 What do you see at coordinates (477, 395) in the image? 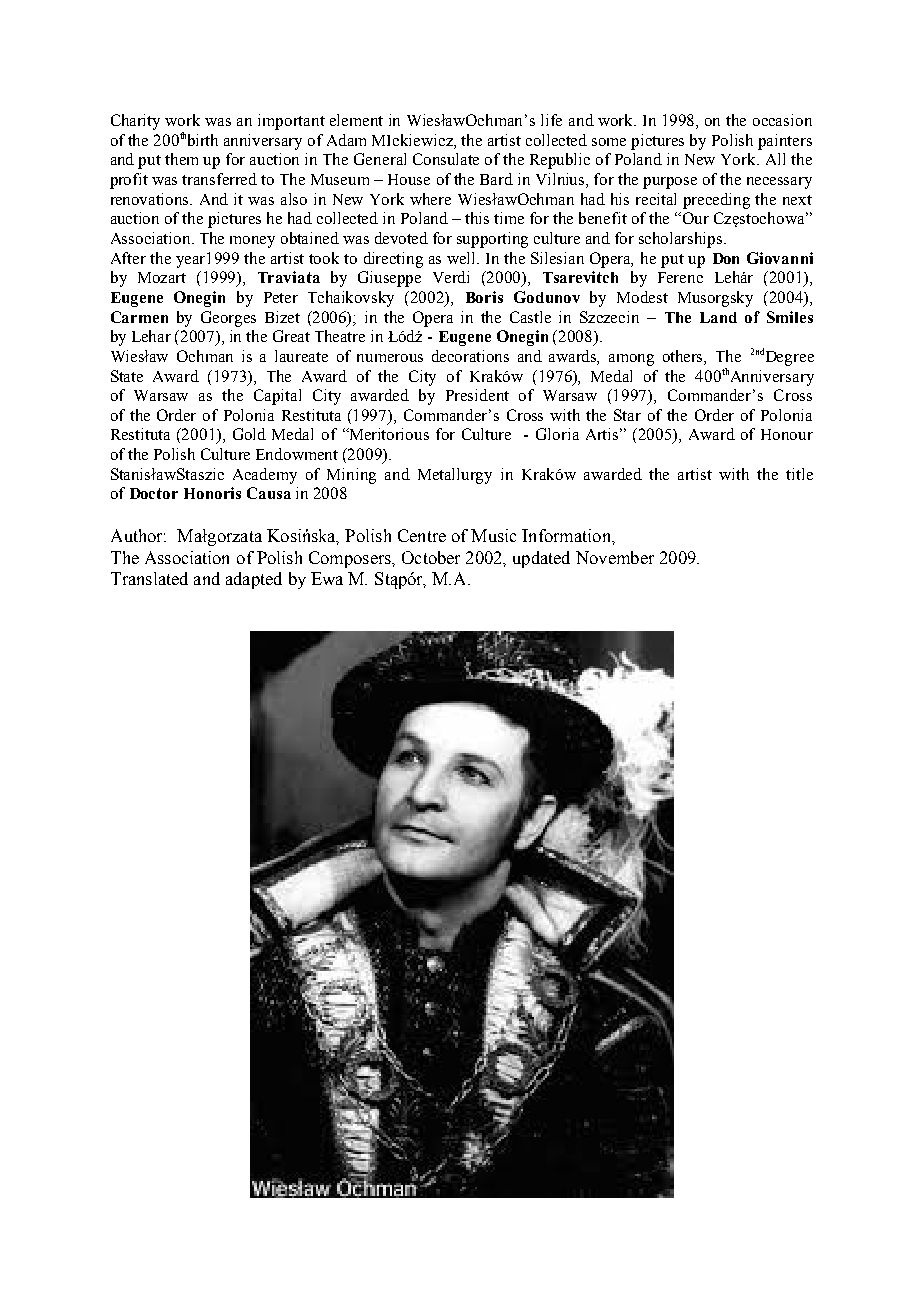
I see `President` at bounding box center [477, 395].
